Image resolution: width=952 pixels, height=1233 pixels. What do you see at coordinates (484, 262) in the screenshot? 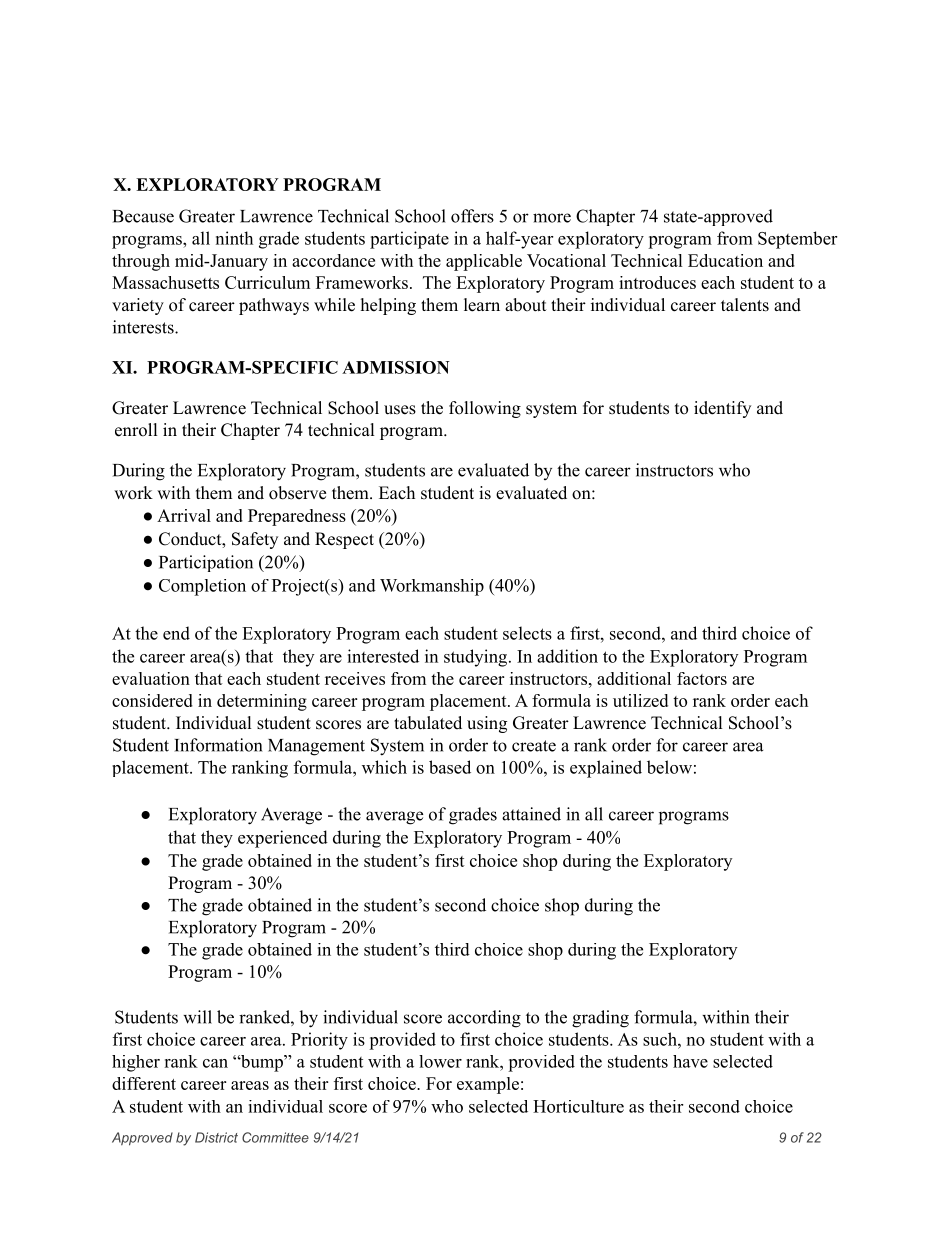
I see `applicable` at bounding box center [484, 262].
